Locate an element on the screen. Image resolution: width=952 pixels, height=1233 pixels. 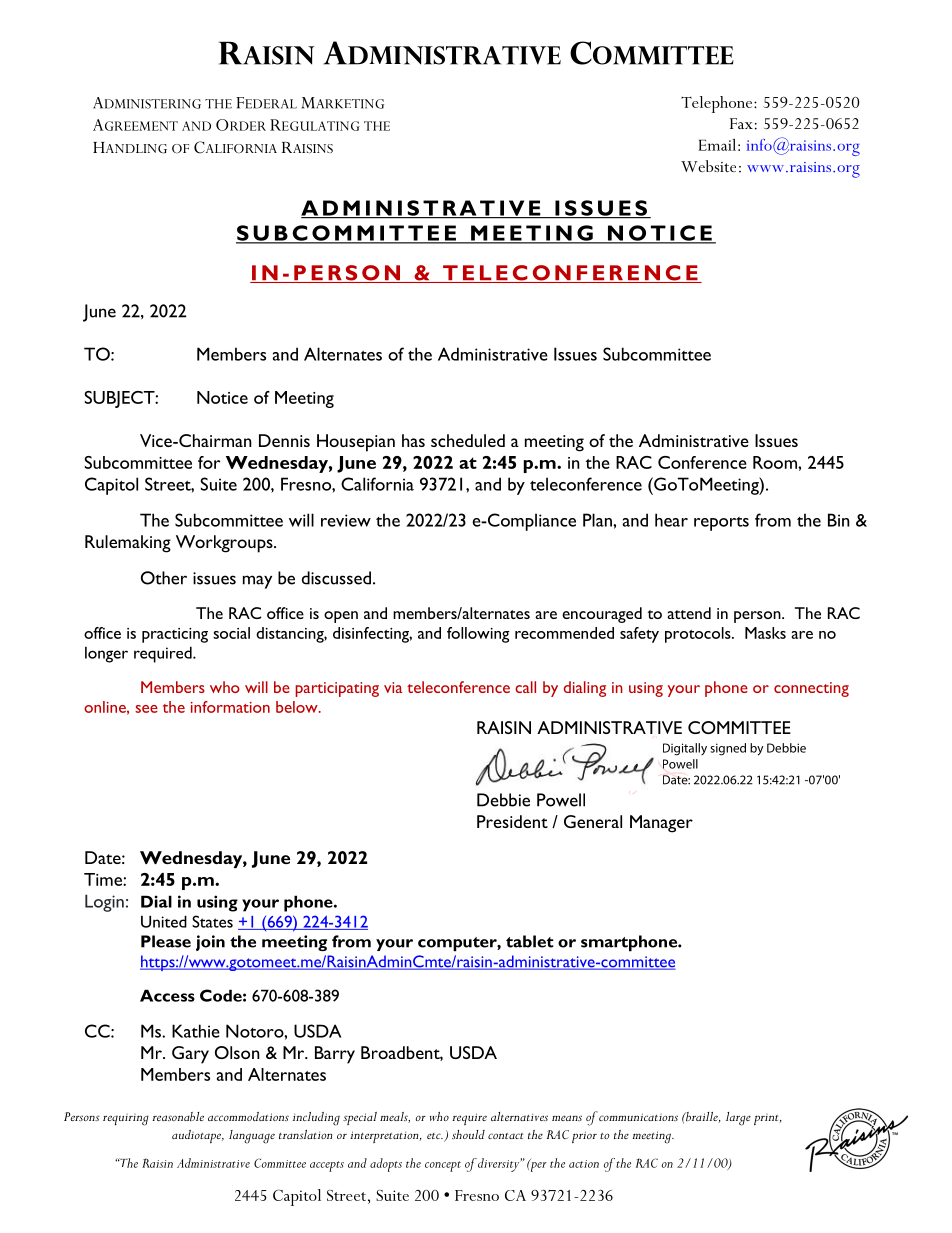
Time is located at coordinates (104, 879).
